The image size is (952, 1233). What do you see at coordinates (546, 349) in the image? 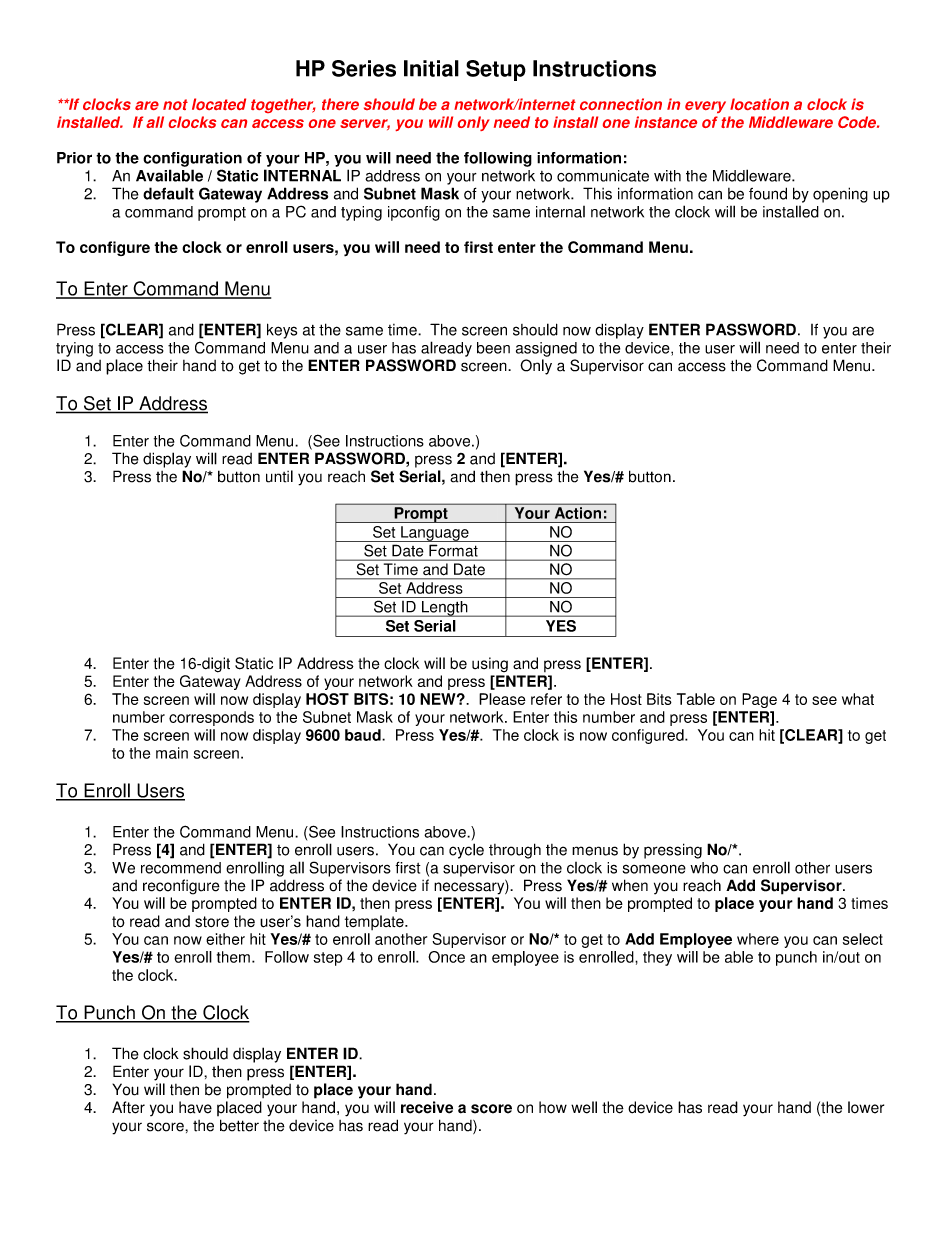
I see `assigned` at bounding box center [546, 349].
